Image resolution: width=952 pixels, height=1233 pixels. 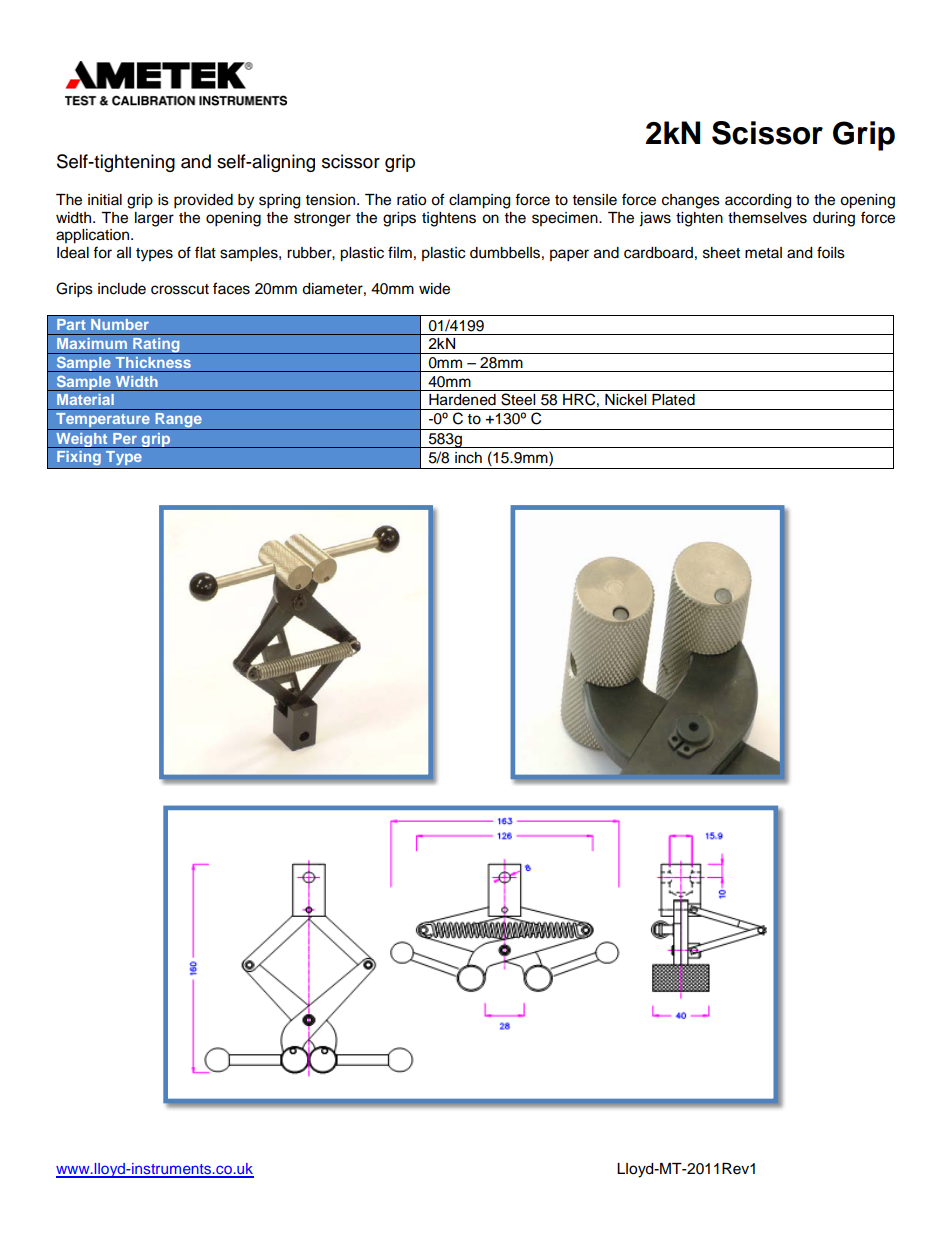 What do you see at coordinates (758, 201) in the document?
I see `according` at bounding box center [758, 201].
